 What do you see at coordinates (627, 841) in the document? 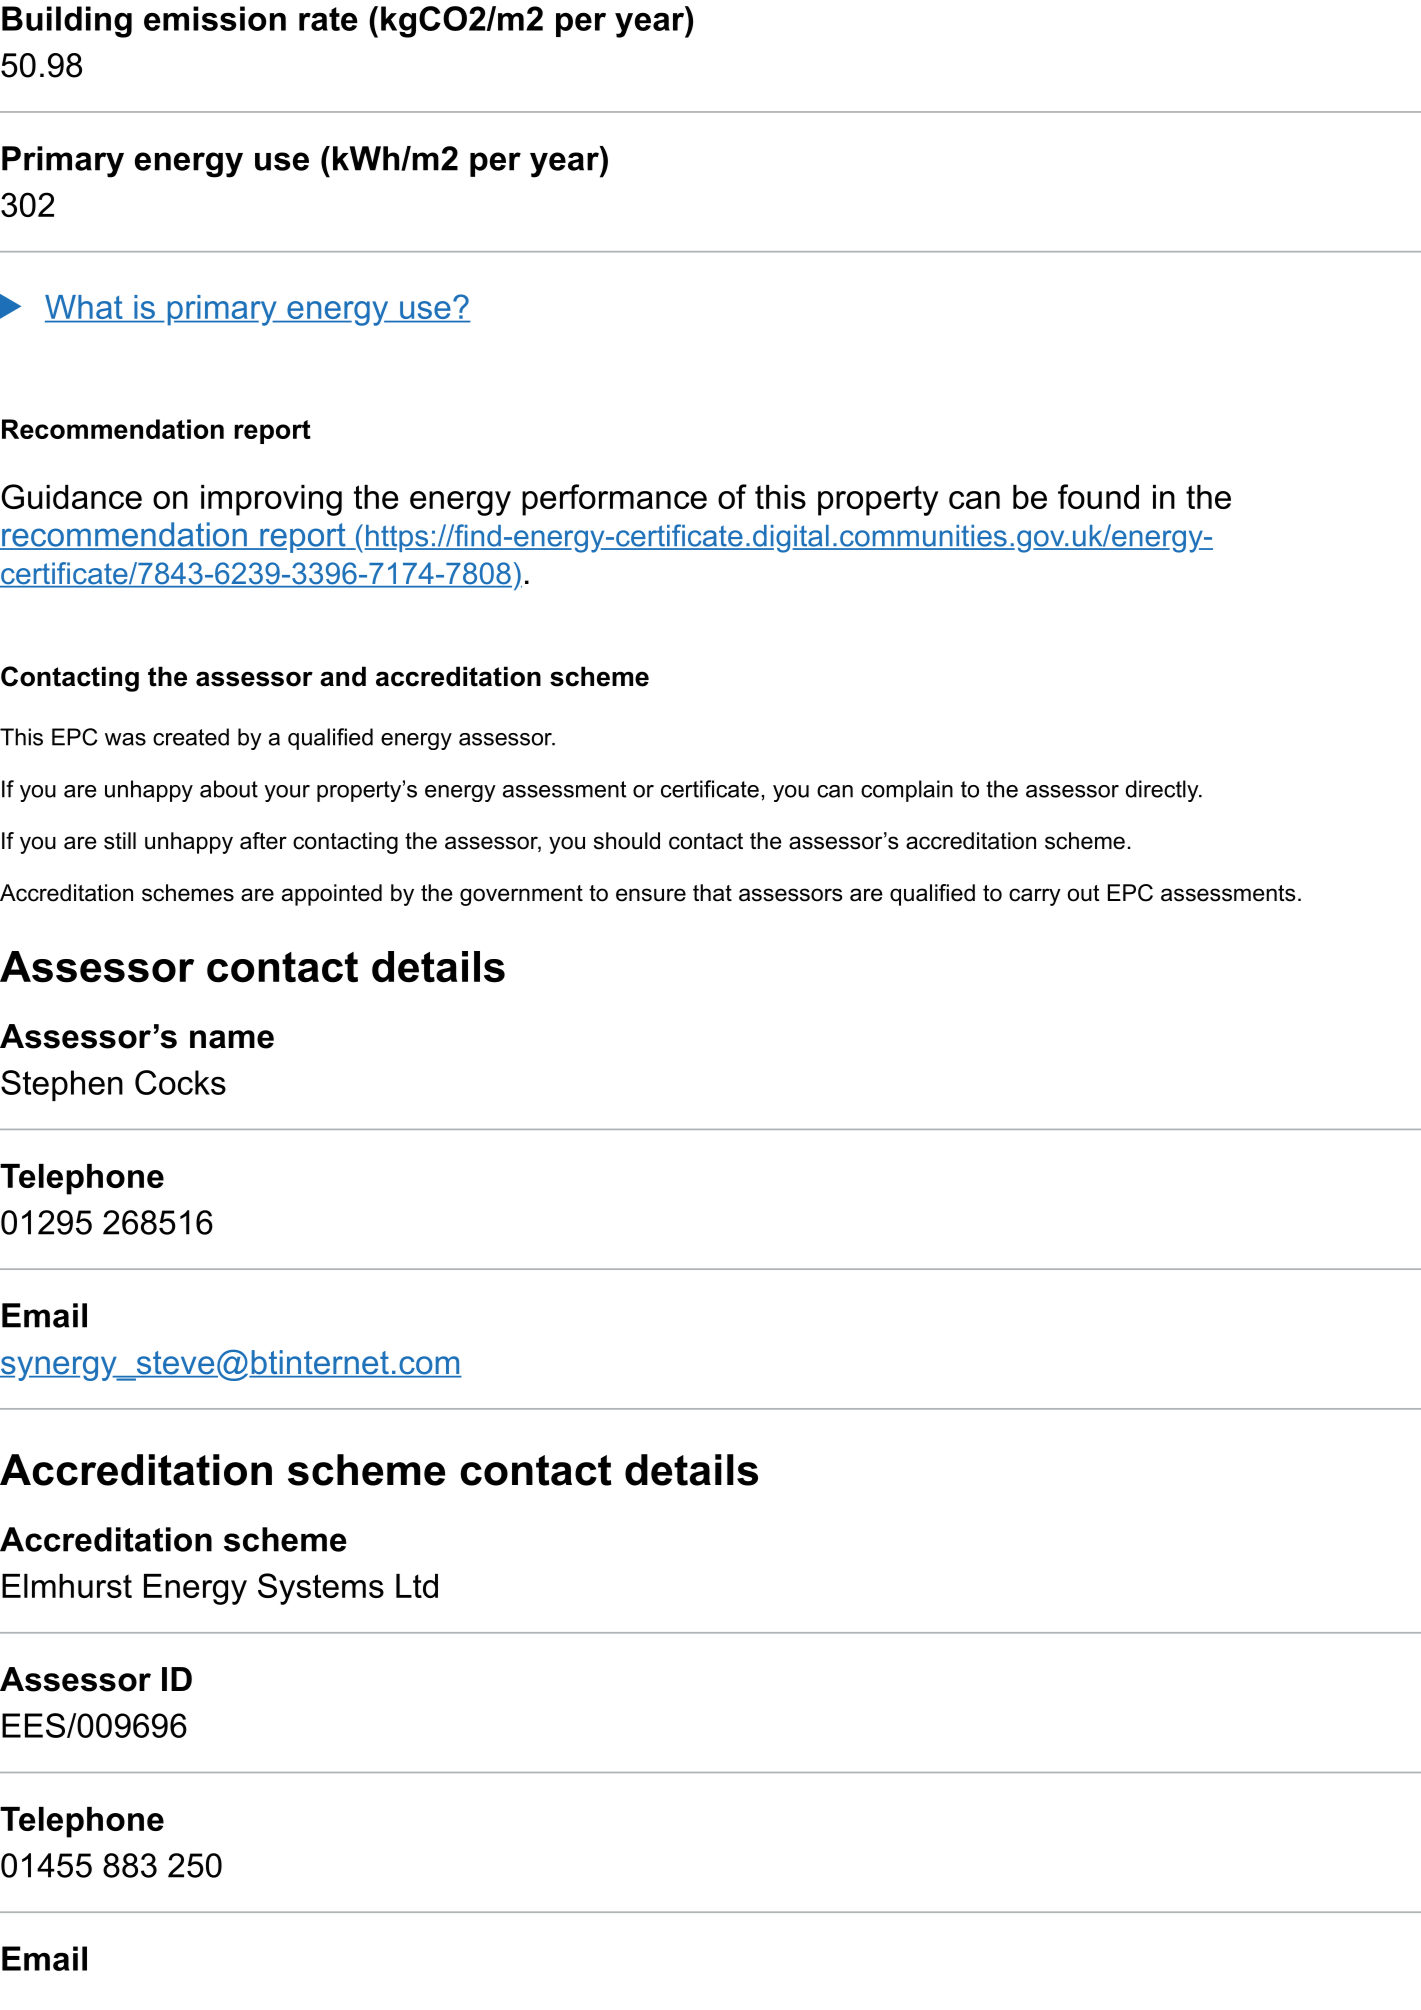
I see `should` at bounding box center [627, 841].
